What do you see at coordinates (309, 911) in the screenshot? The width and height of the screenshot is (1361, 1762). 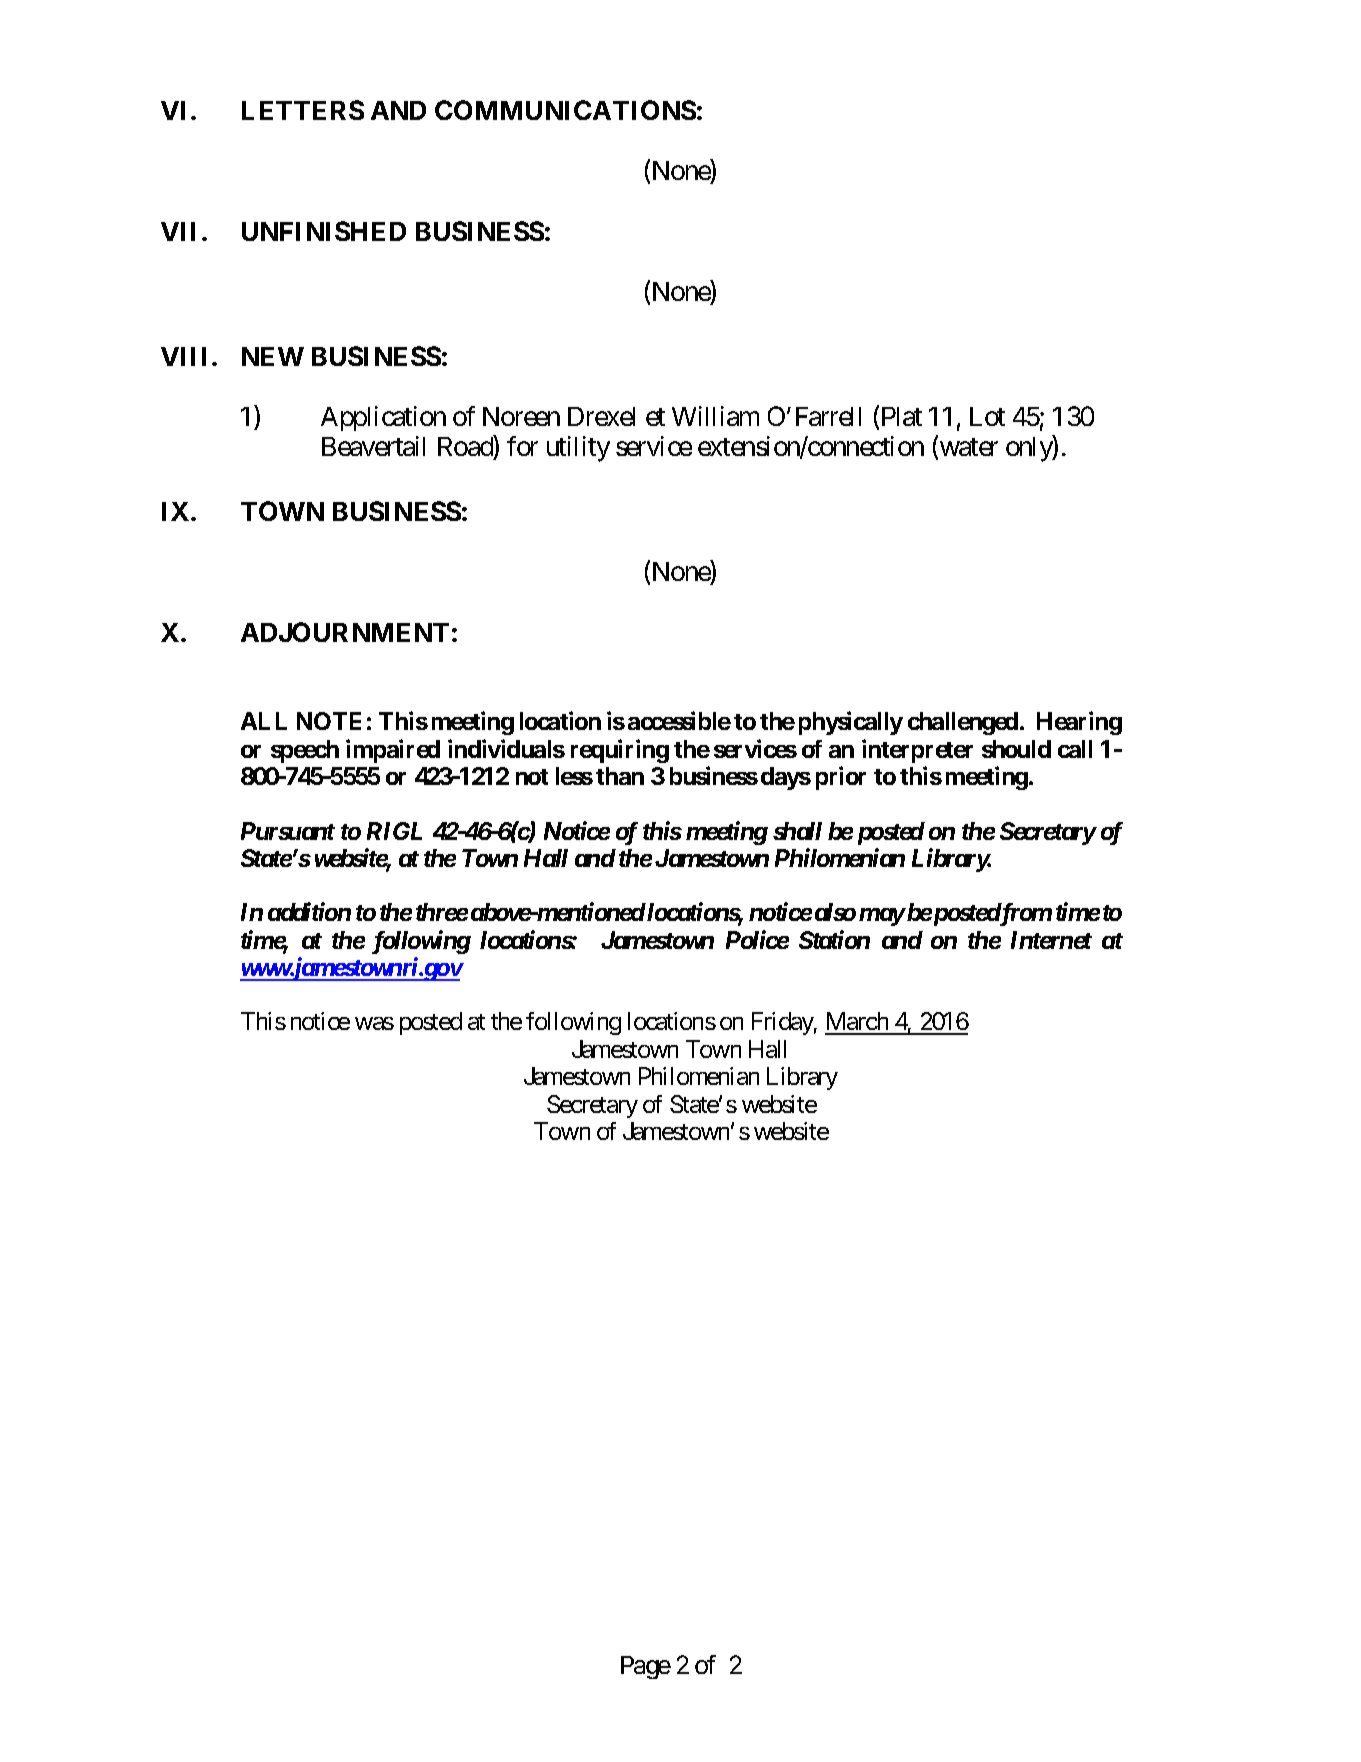 I see `addition` at bounding box center [309, 911].
